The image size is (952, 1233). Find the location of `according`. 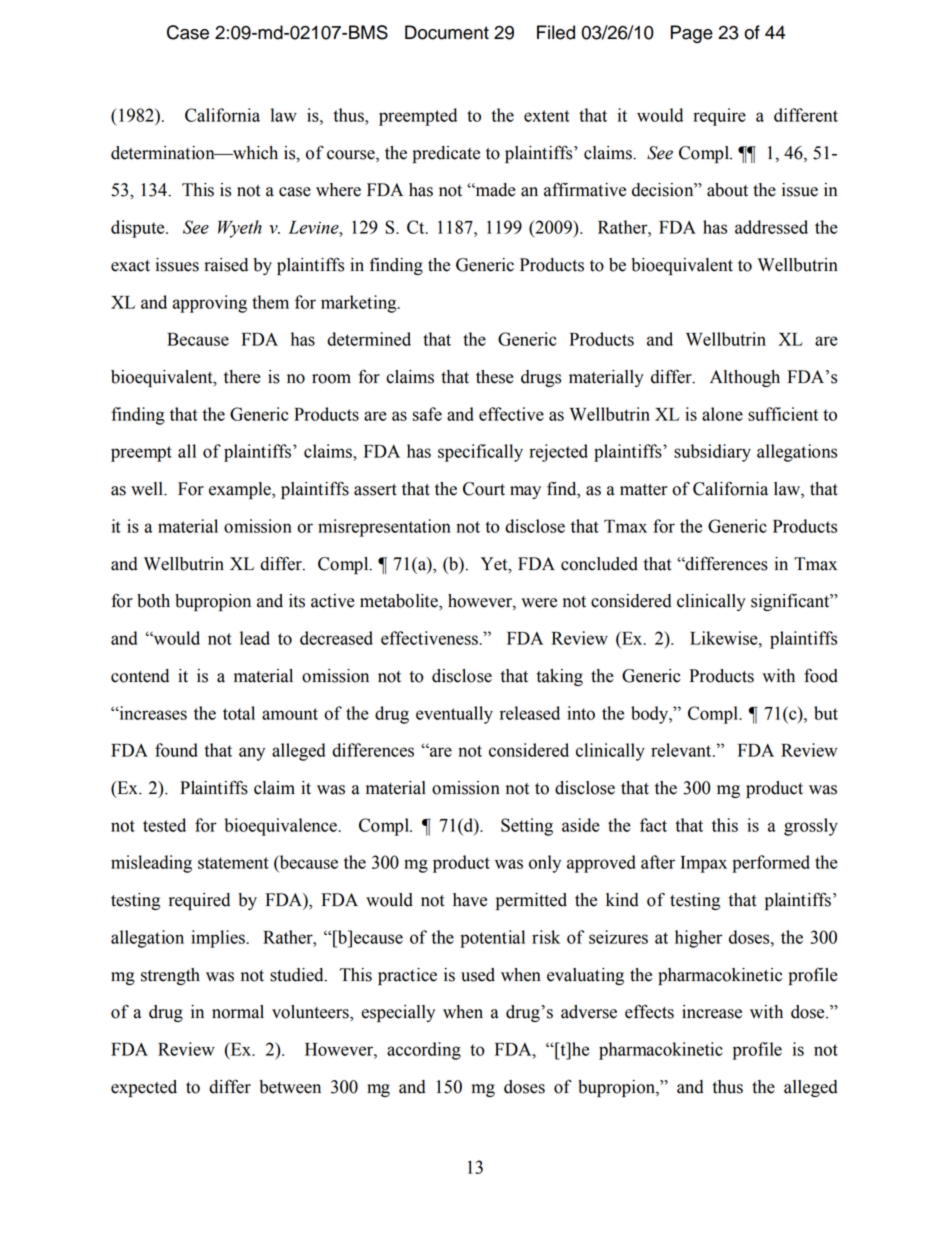

according is located at coordinates (424, 1051).
